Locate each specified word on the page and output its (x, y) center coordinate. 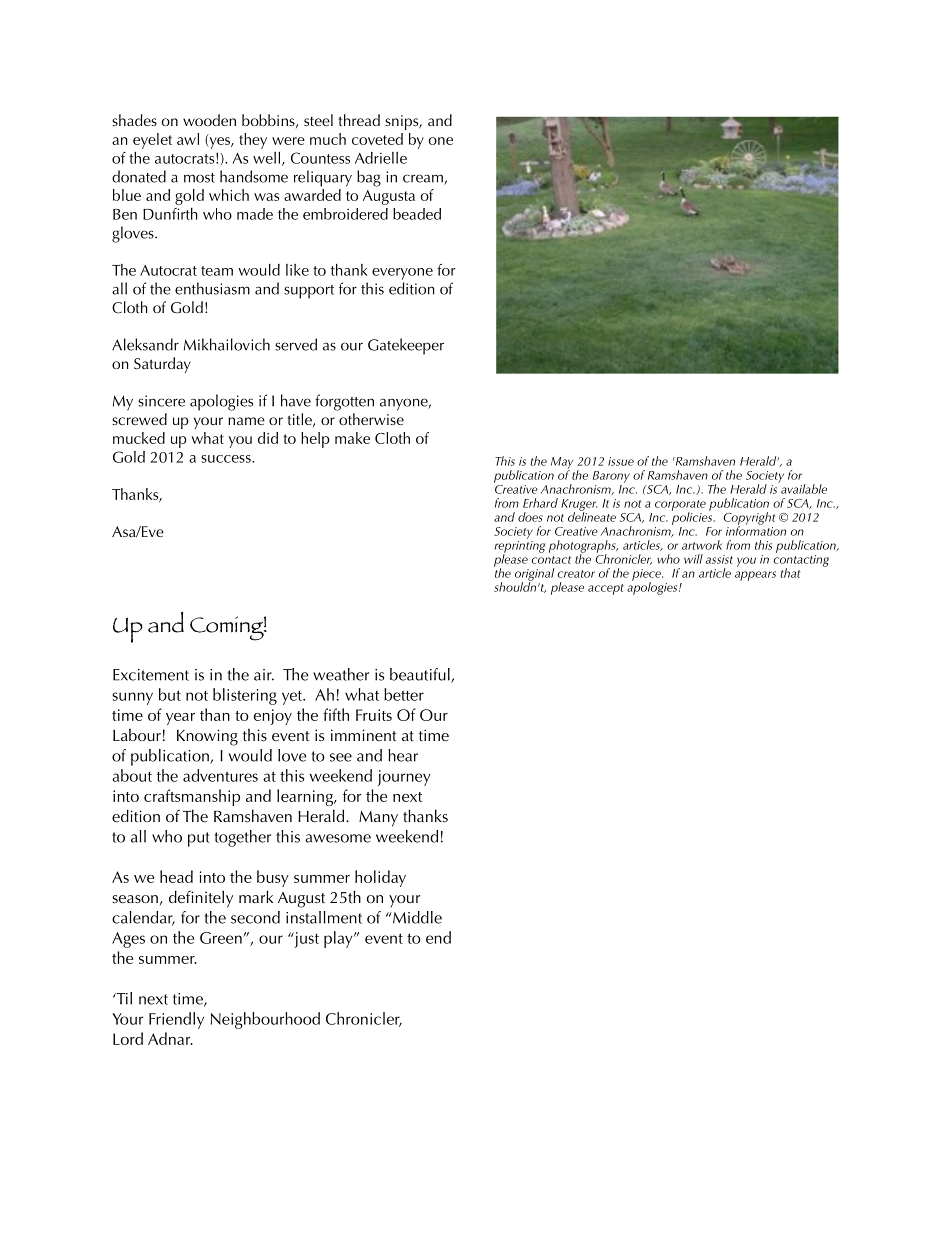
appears (755, 576)
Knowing (207, 737)
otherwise (371, 419)
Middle (416, 917)
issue (621, 461)
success (227, 459)
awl (188, 139)
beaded (417, 214)
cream (424, 179)
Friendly (176, 1020)
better (404, 694)
